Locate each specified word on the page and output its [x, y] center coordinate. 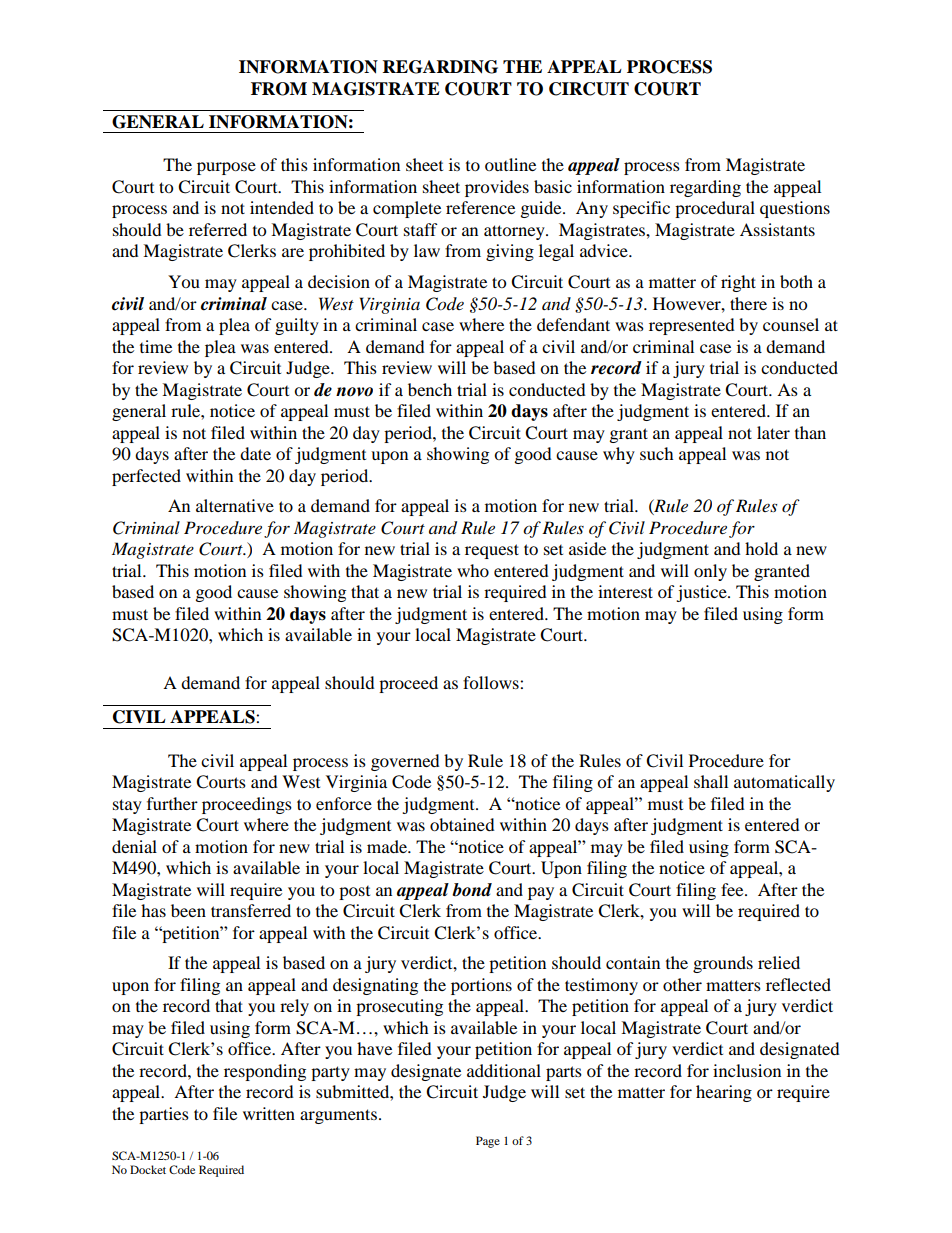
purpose [226, 168]
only [710, 572]
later [773, 432]
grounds [723, 964]
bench [430, 389]
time [156, 346]
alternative [235, 505]
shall [711, 781]
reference [480, 207]
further [172, 803]
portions [481, 986]
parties [164, 1115]
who [473, 570]
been [188, 910]
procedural [715, 209]
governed [405, 762]
